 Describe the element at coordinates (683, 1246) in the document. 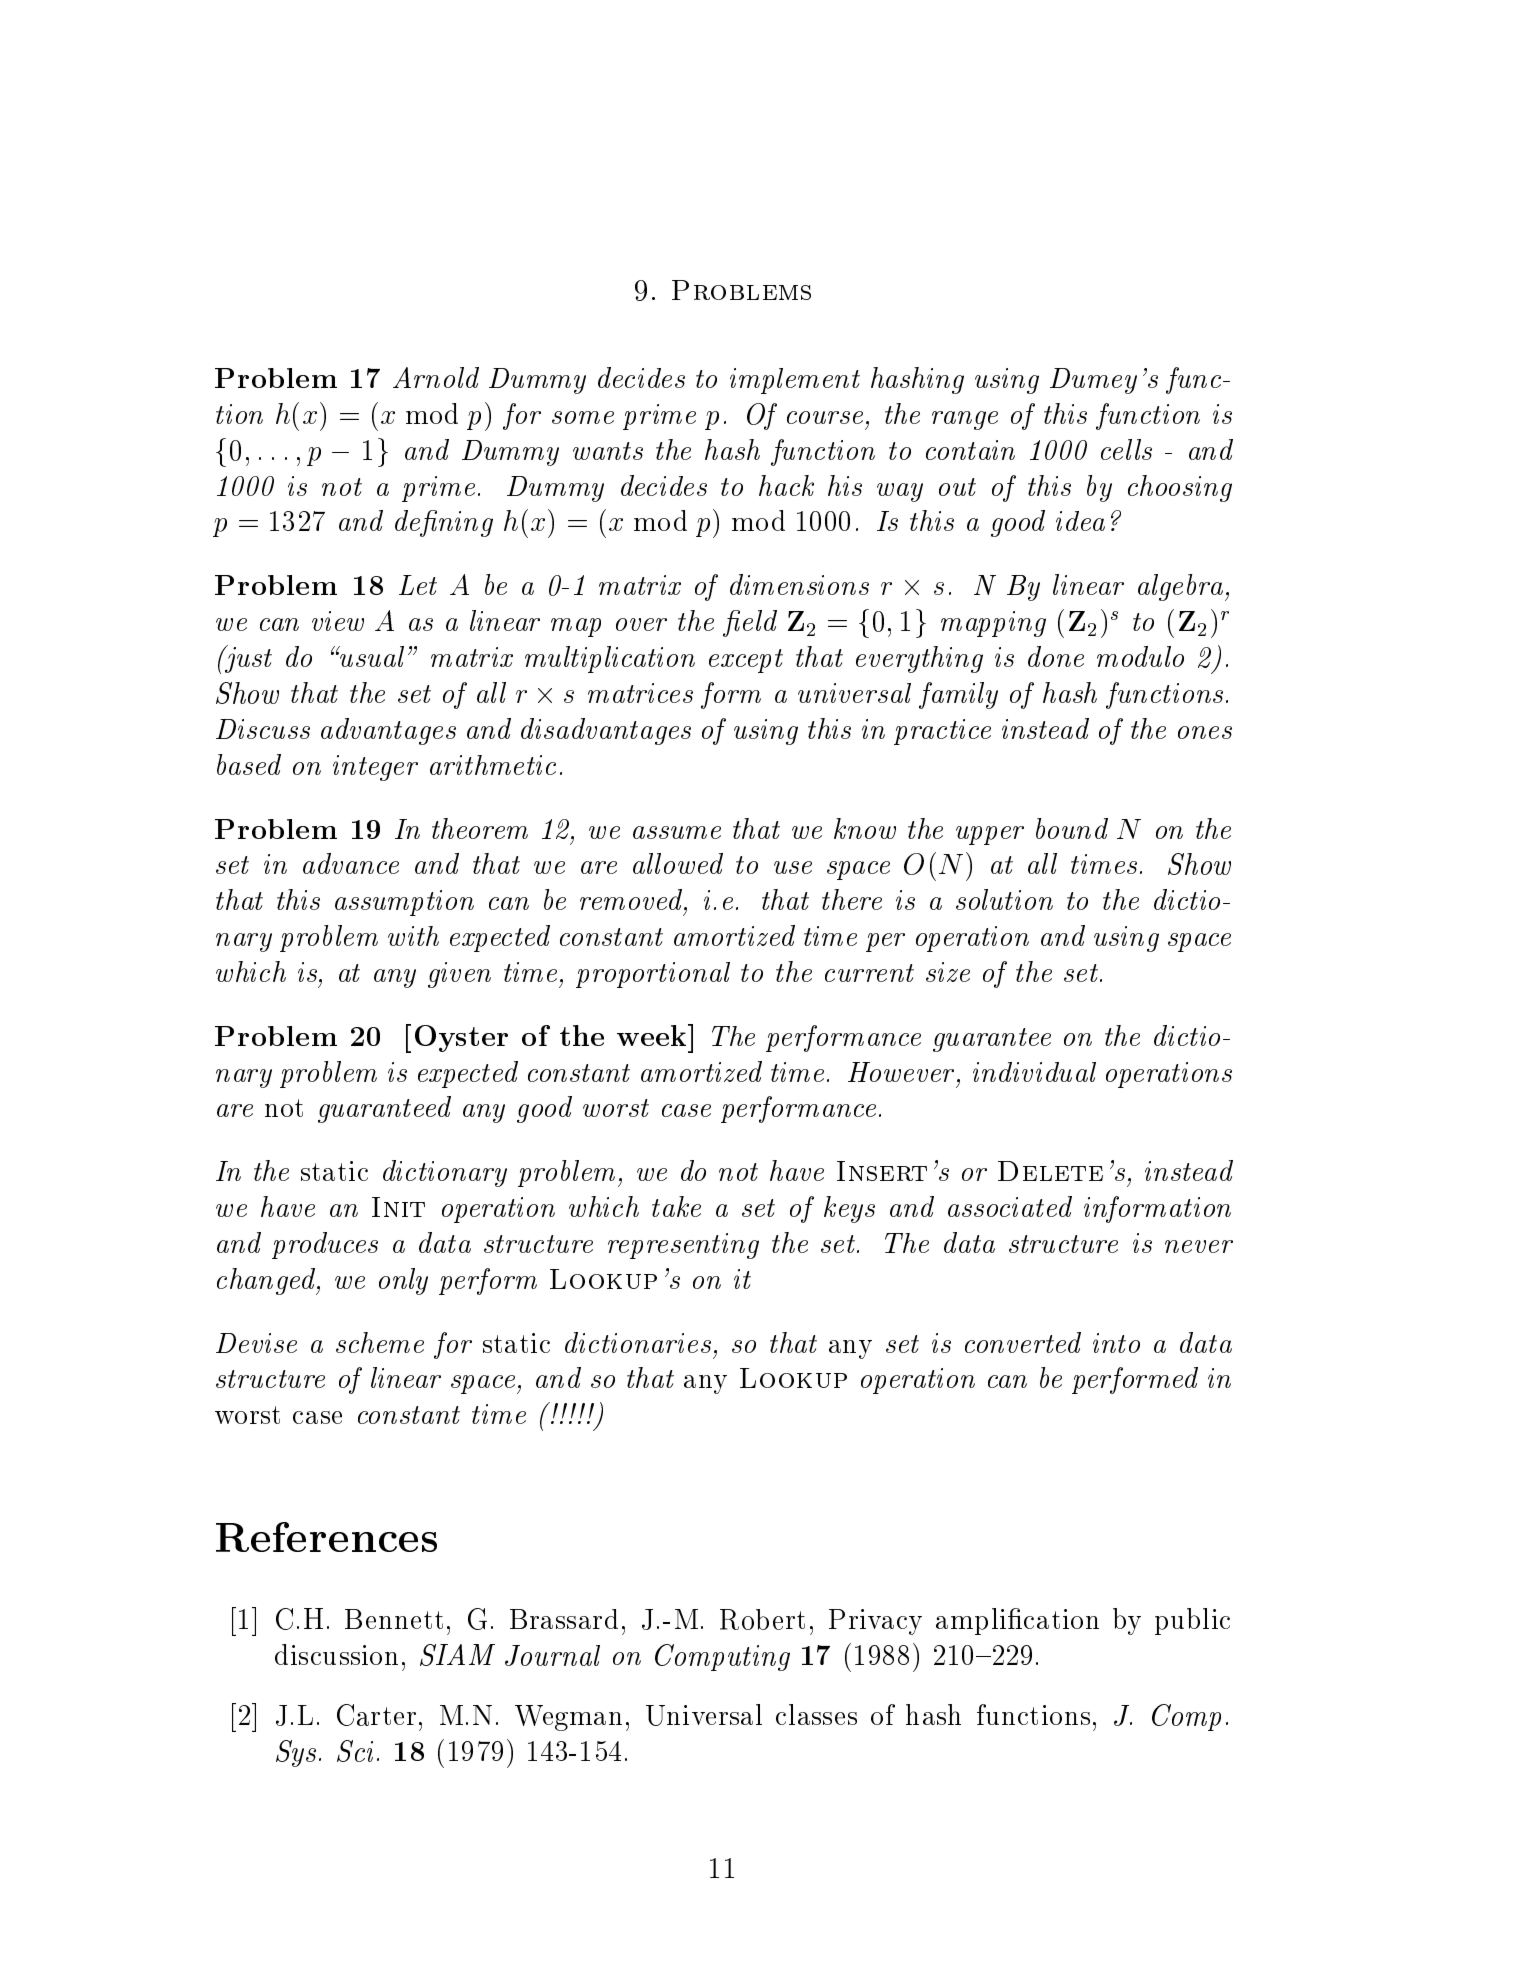

I see `representing` at that location.
